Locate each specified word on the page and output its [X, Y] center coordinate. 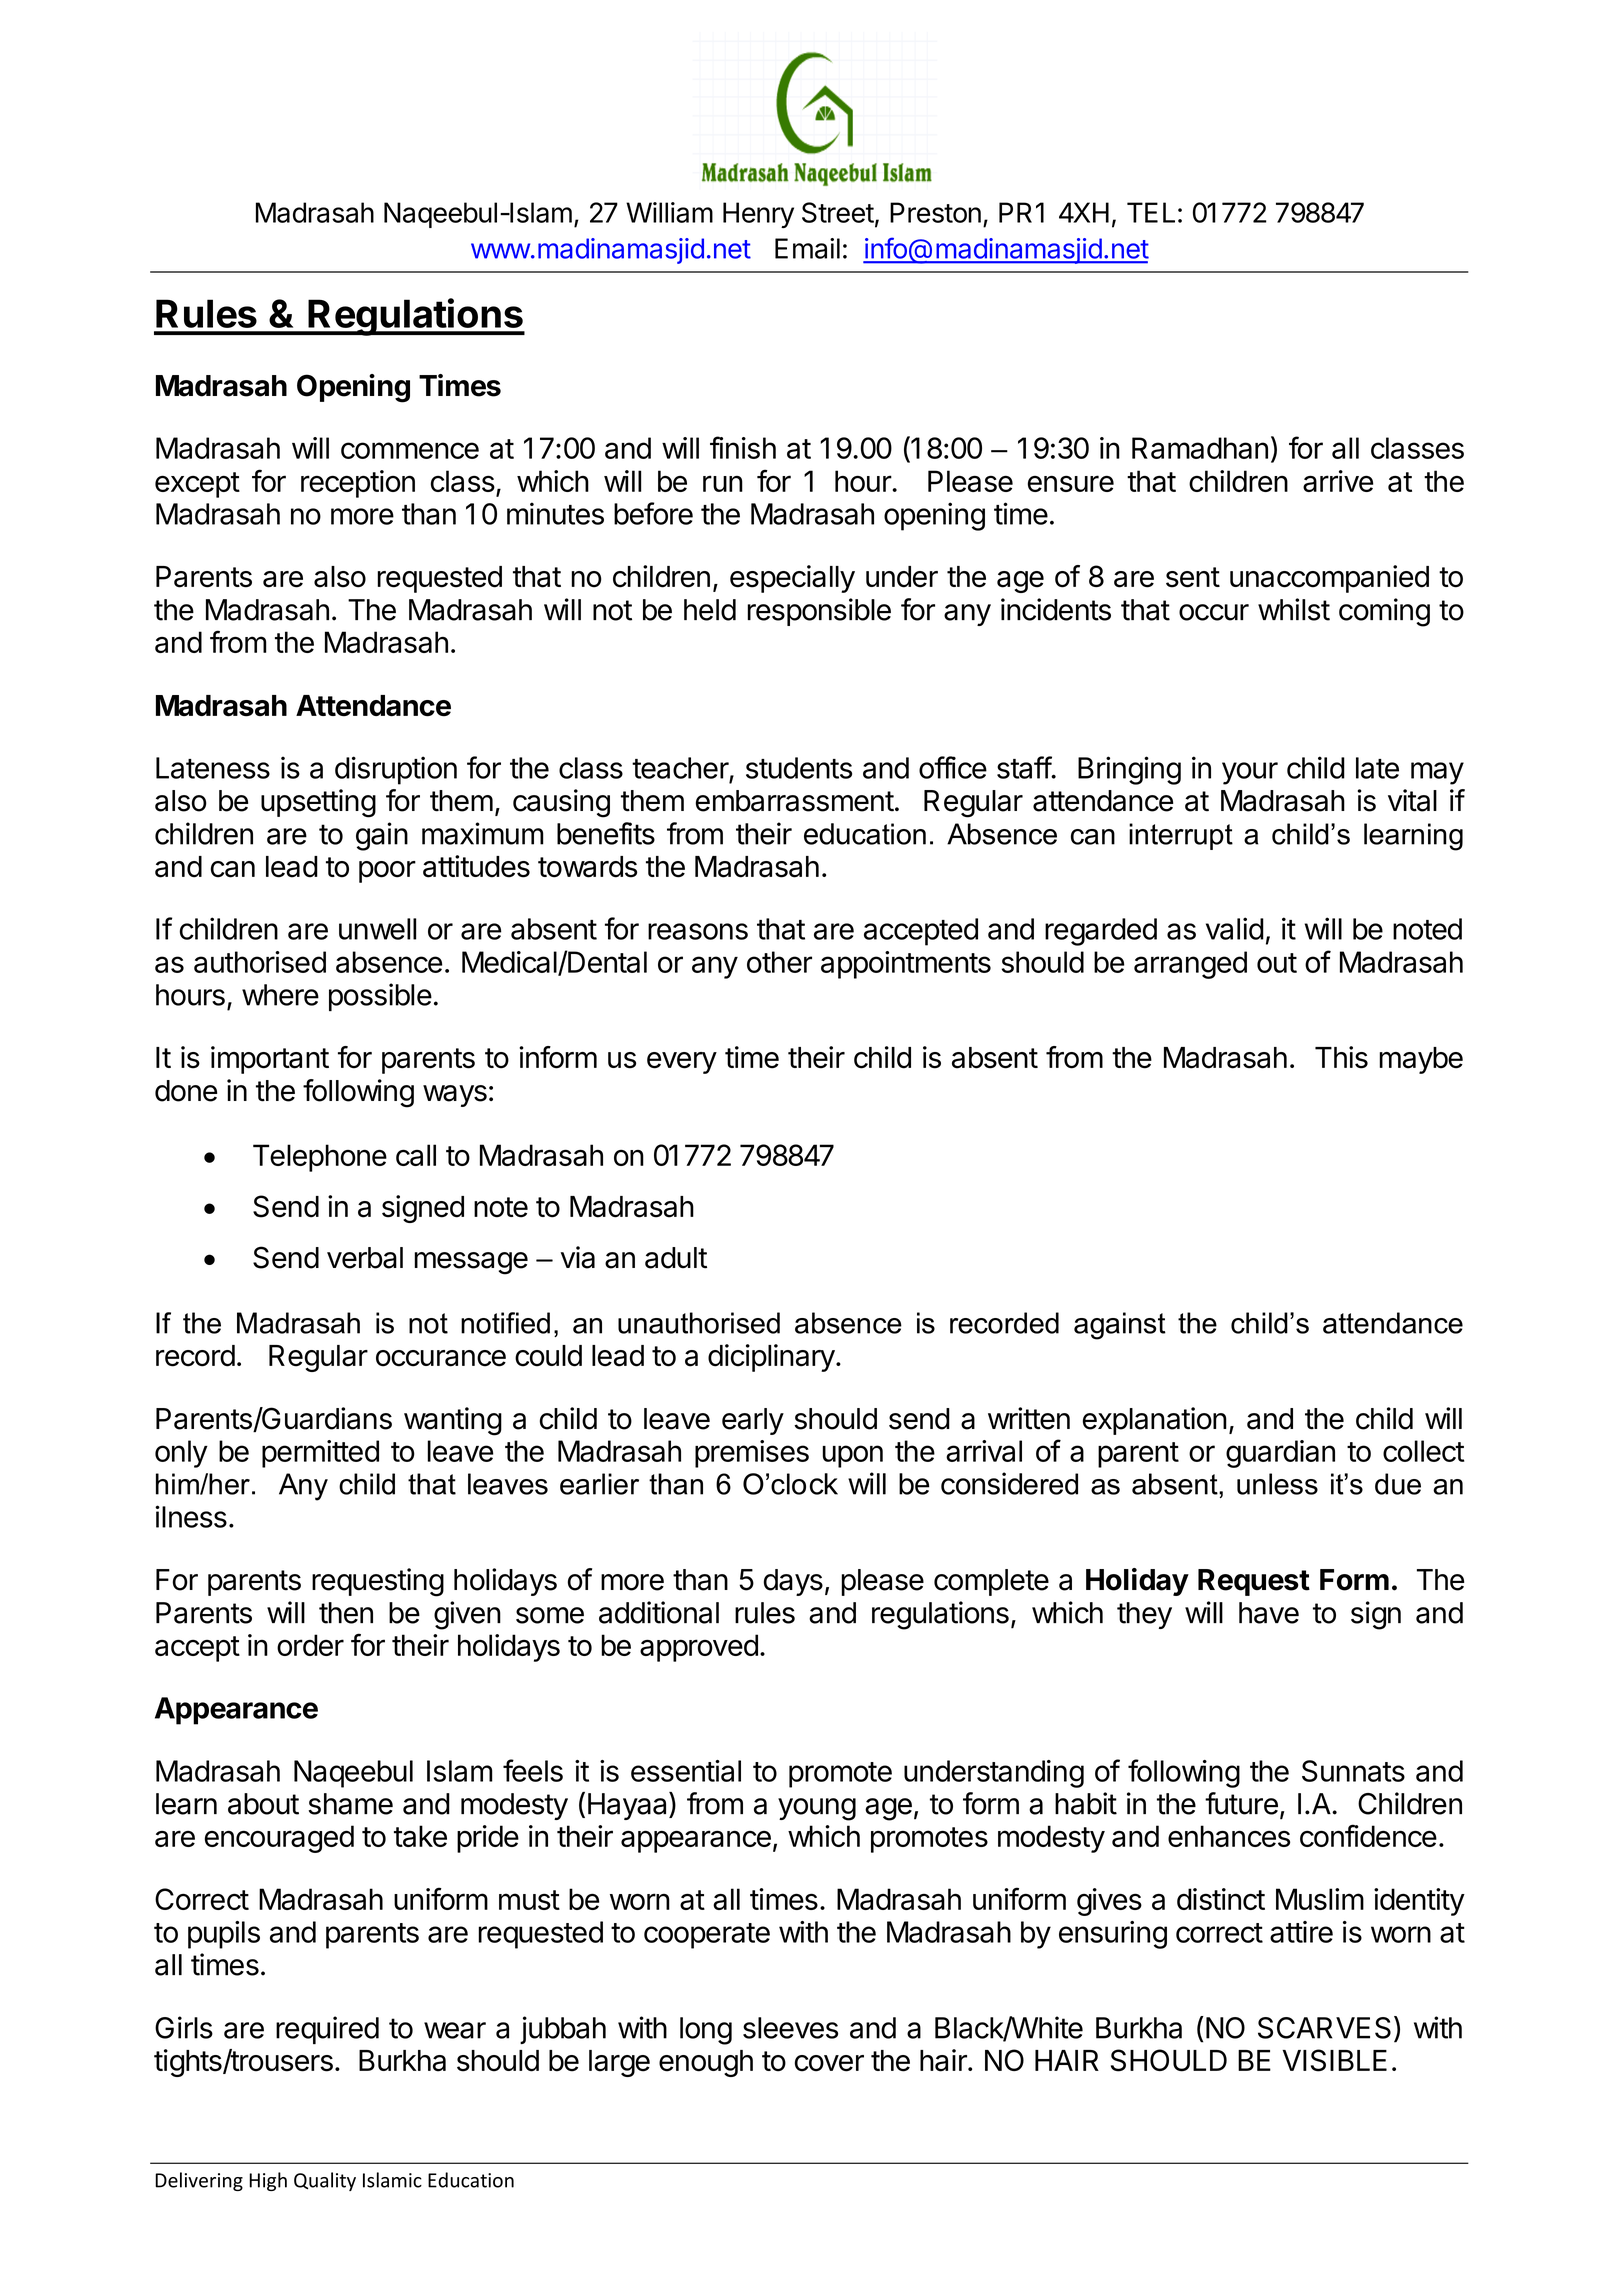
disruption [396, 770]
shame [350, 1804]
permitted [320, 1454]
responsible [819, 612]
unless [1277, 1484]
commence [410, 450]
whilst [1294, 609]
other [779, 962]
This [1341, 1057]
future [1241, 1803]
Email [807, 248]
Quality [325, 2181]
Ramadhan [1200, 448]
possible [380, 997]
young [817, 1809]
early [753, 1421]
